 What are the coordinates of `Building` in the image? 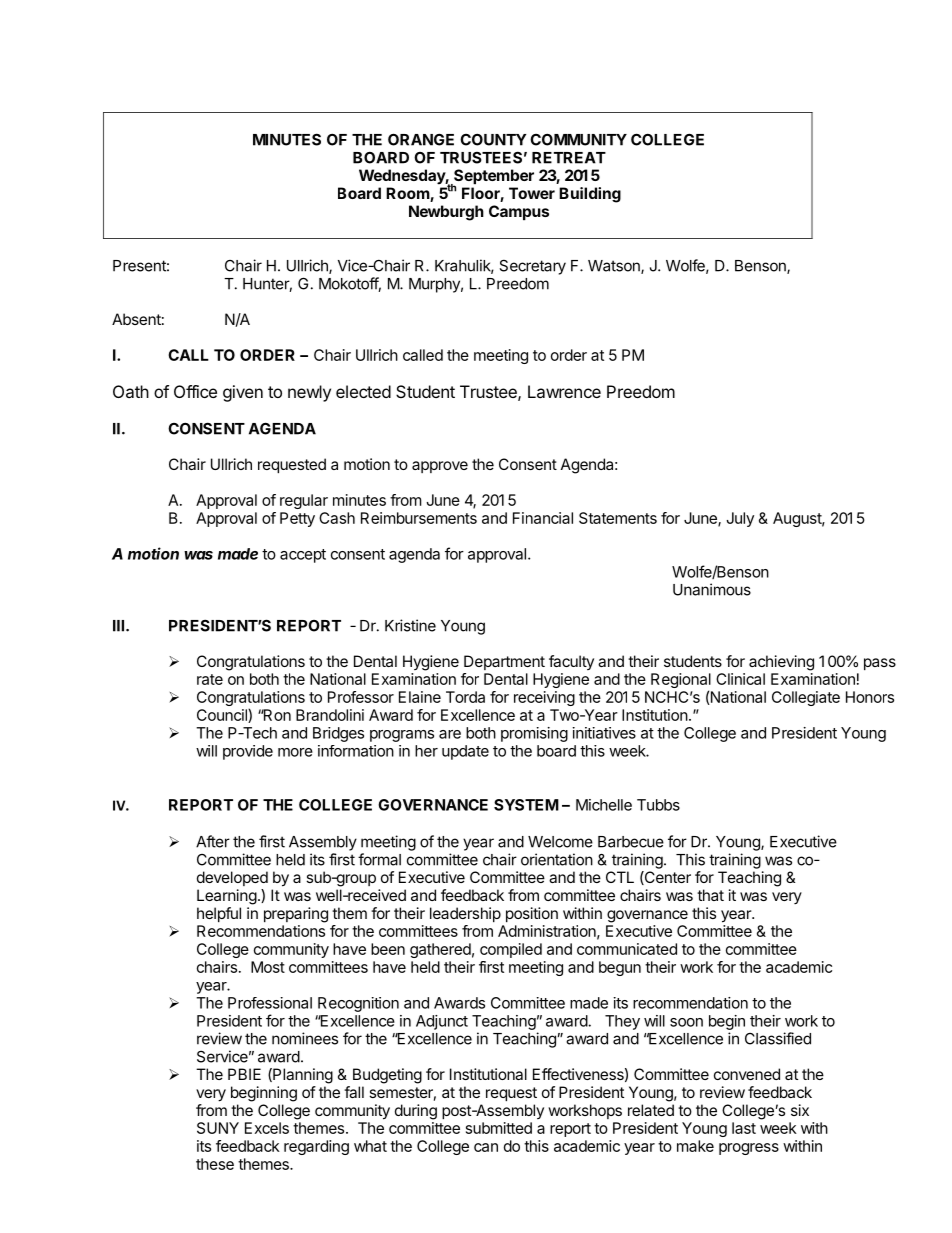 It's located at (590, 195).
